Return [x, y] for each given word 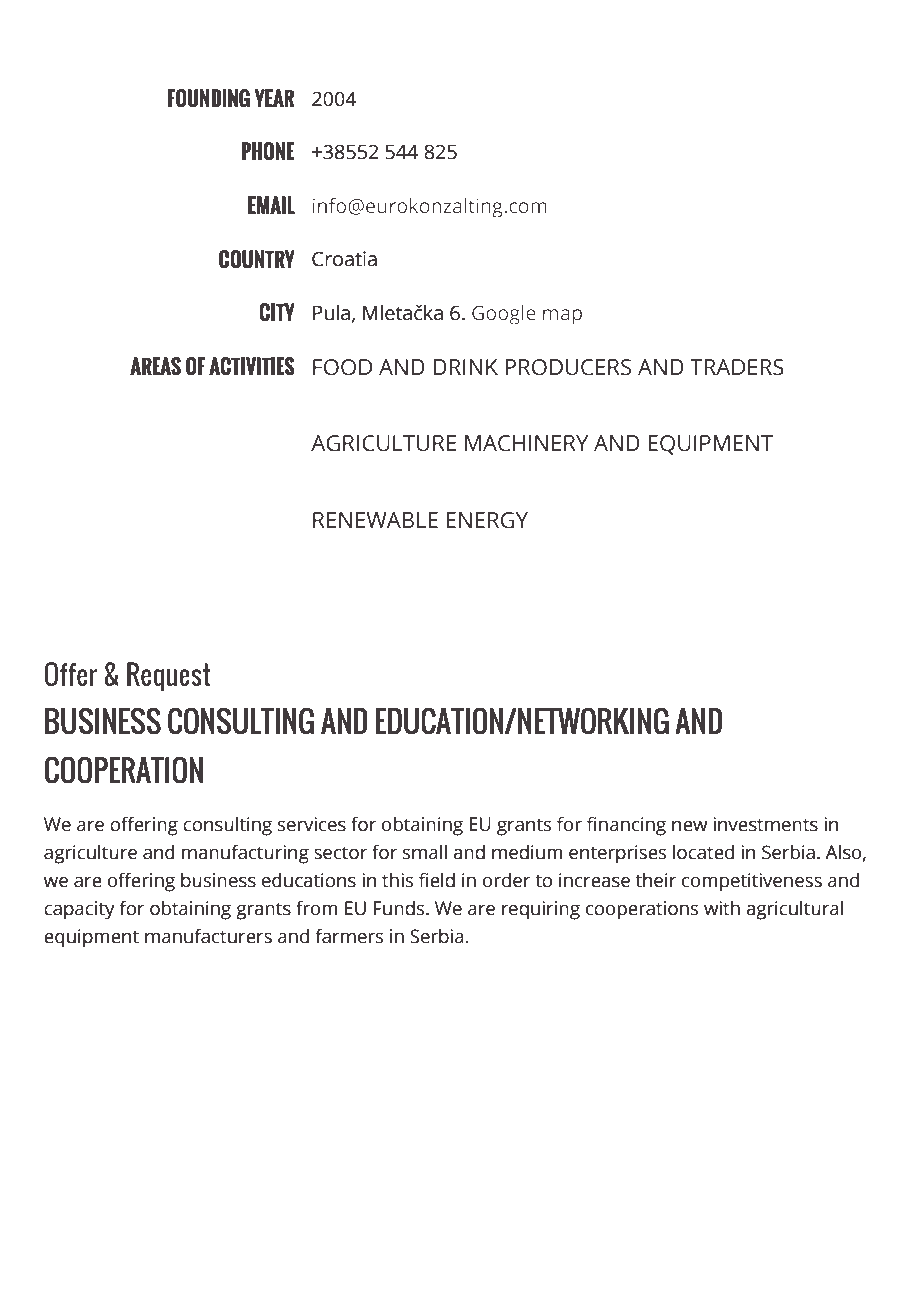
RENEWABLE [375, 520]
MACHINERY [526, 443]
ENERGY [487, 520]
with [722, 908]
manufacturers [208, 936]
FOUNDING [209, 98]
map [562, 317]
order [506, 880]
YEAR [274, 98]
